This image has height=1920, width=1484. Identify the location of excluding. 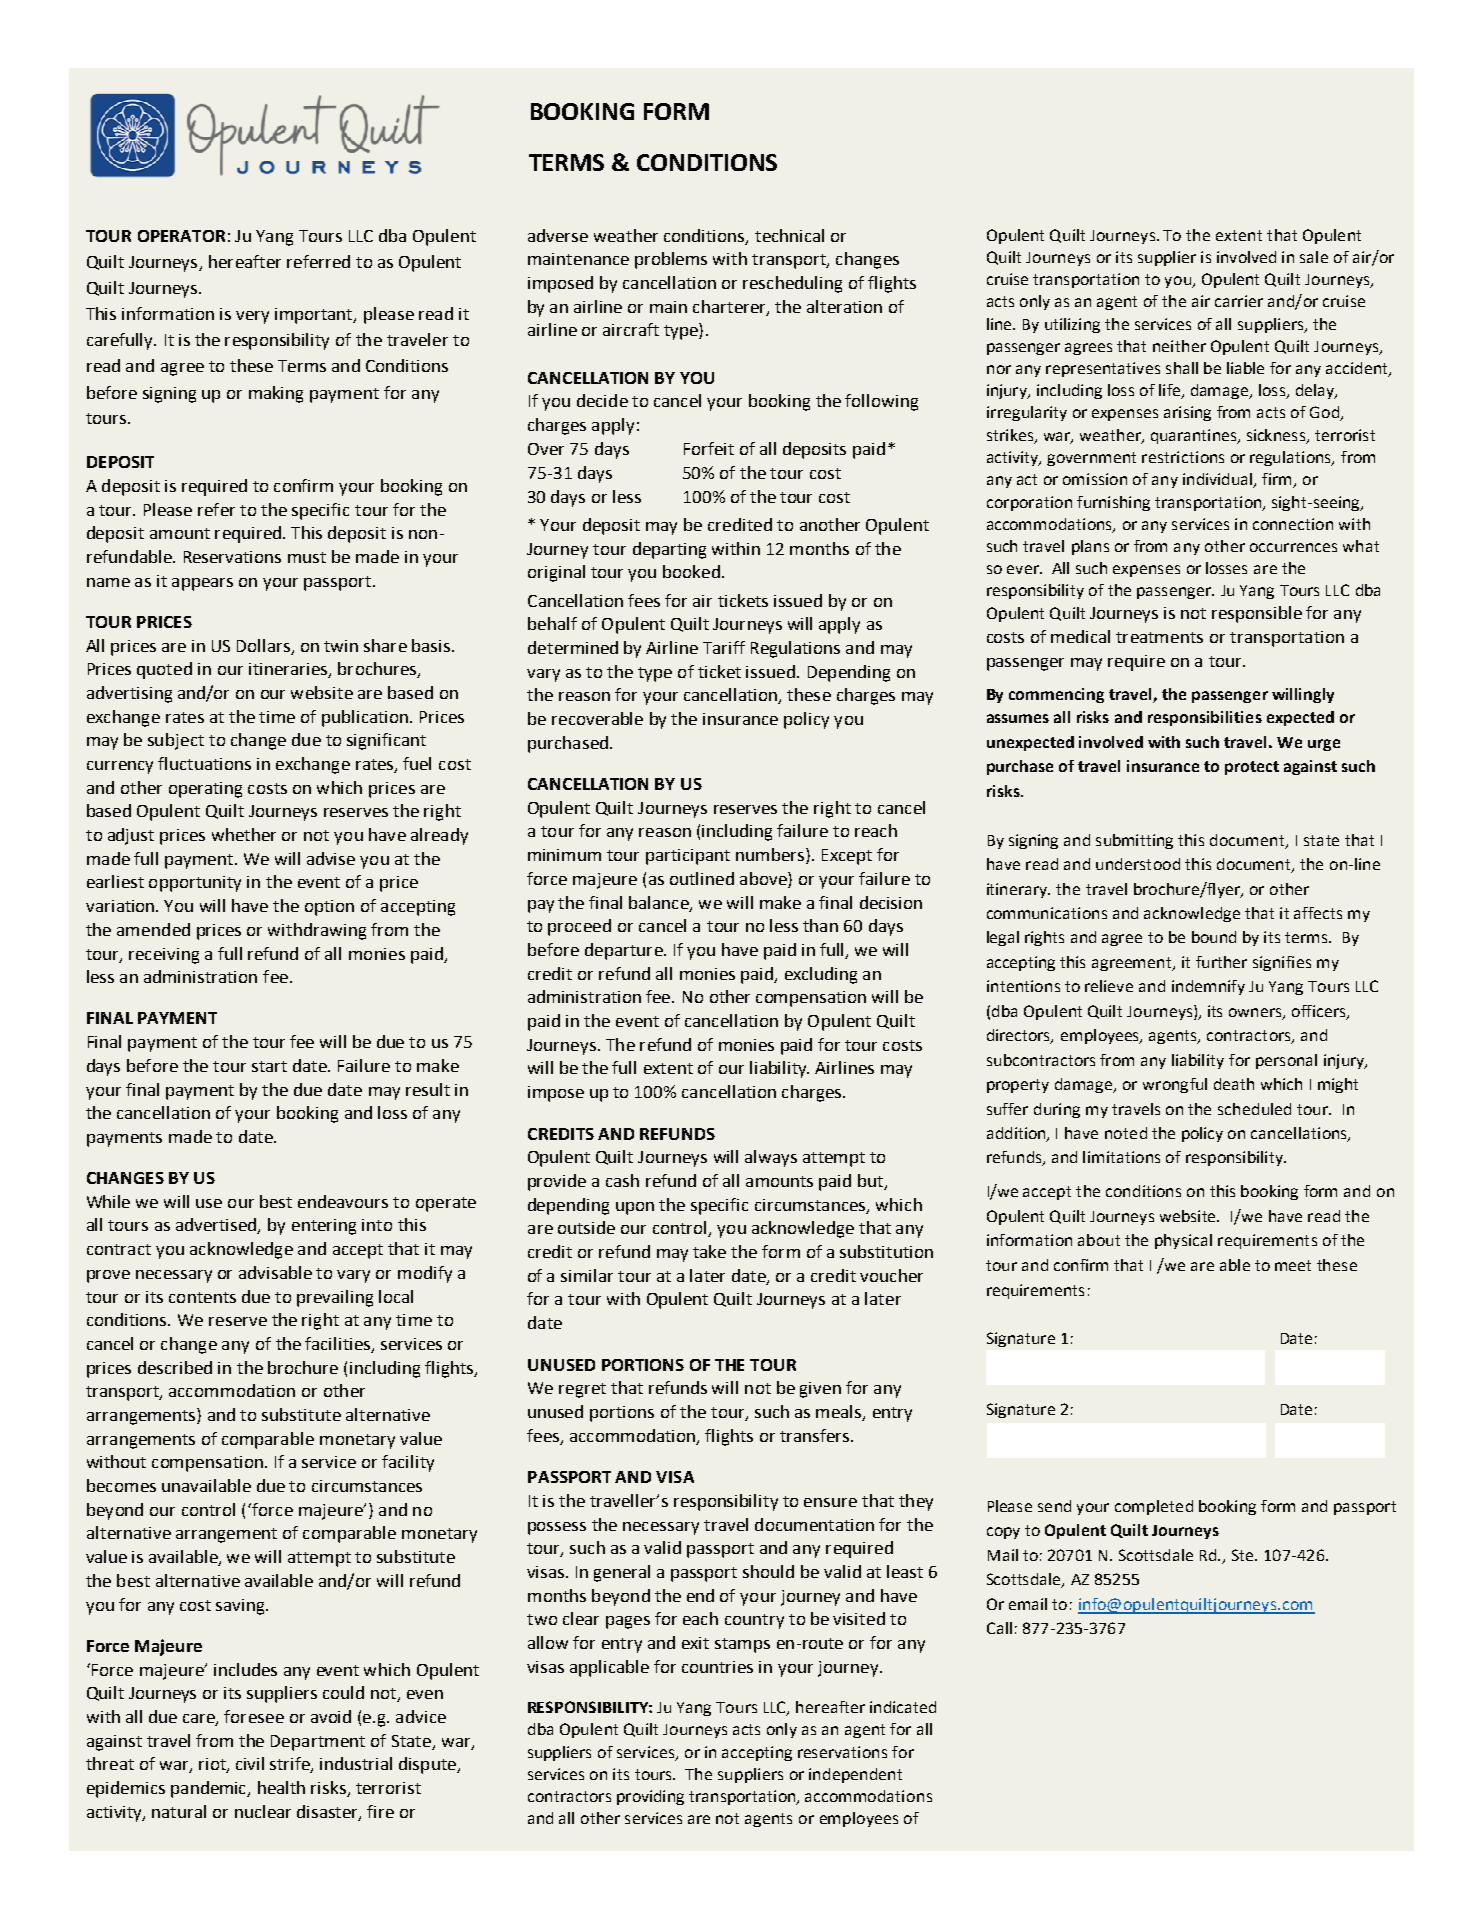
(821, 975).
